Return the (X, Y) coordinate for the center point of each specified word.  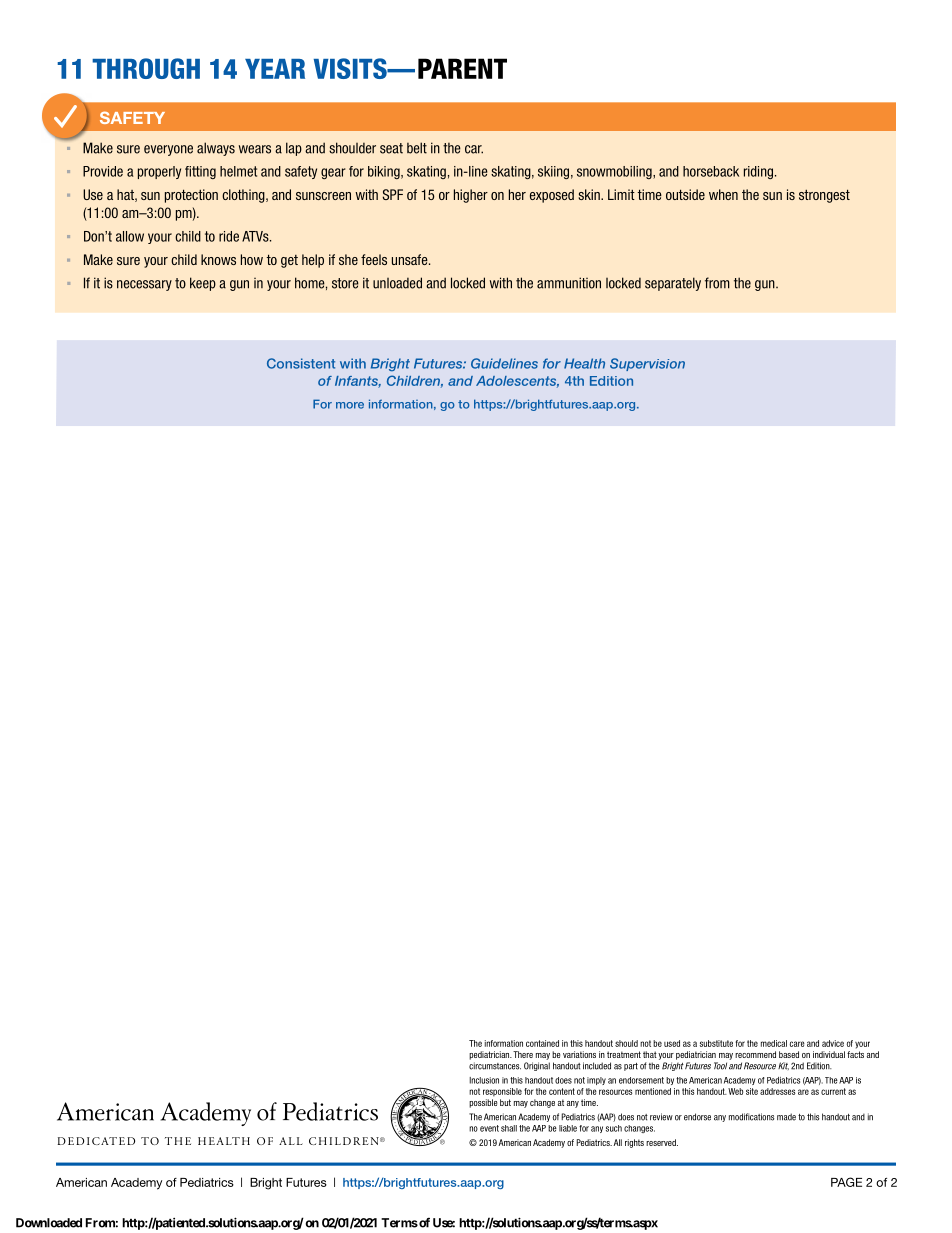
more (350, 405)
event (489, 1128)
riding (758, 172)
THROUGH (146, 68)
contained (542, 1043)
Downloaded (49, 1223)
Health (584, 363)
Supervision (647, 364)
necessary (144, 285)
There (523, 1054)
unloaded (397, 283)
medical (774, 1043)
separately (673, 284)
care (797, 1044)
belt (417, 148)
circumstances (495, 1066)
